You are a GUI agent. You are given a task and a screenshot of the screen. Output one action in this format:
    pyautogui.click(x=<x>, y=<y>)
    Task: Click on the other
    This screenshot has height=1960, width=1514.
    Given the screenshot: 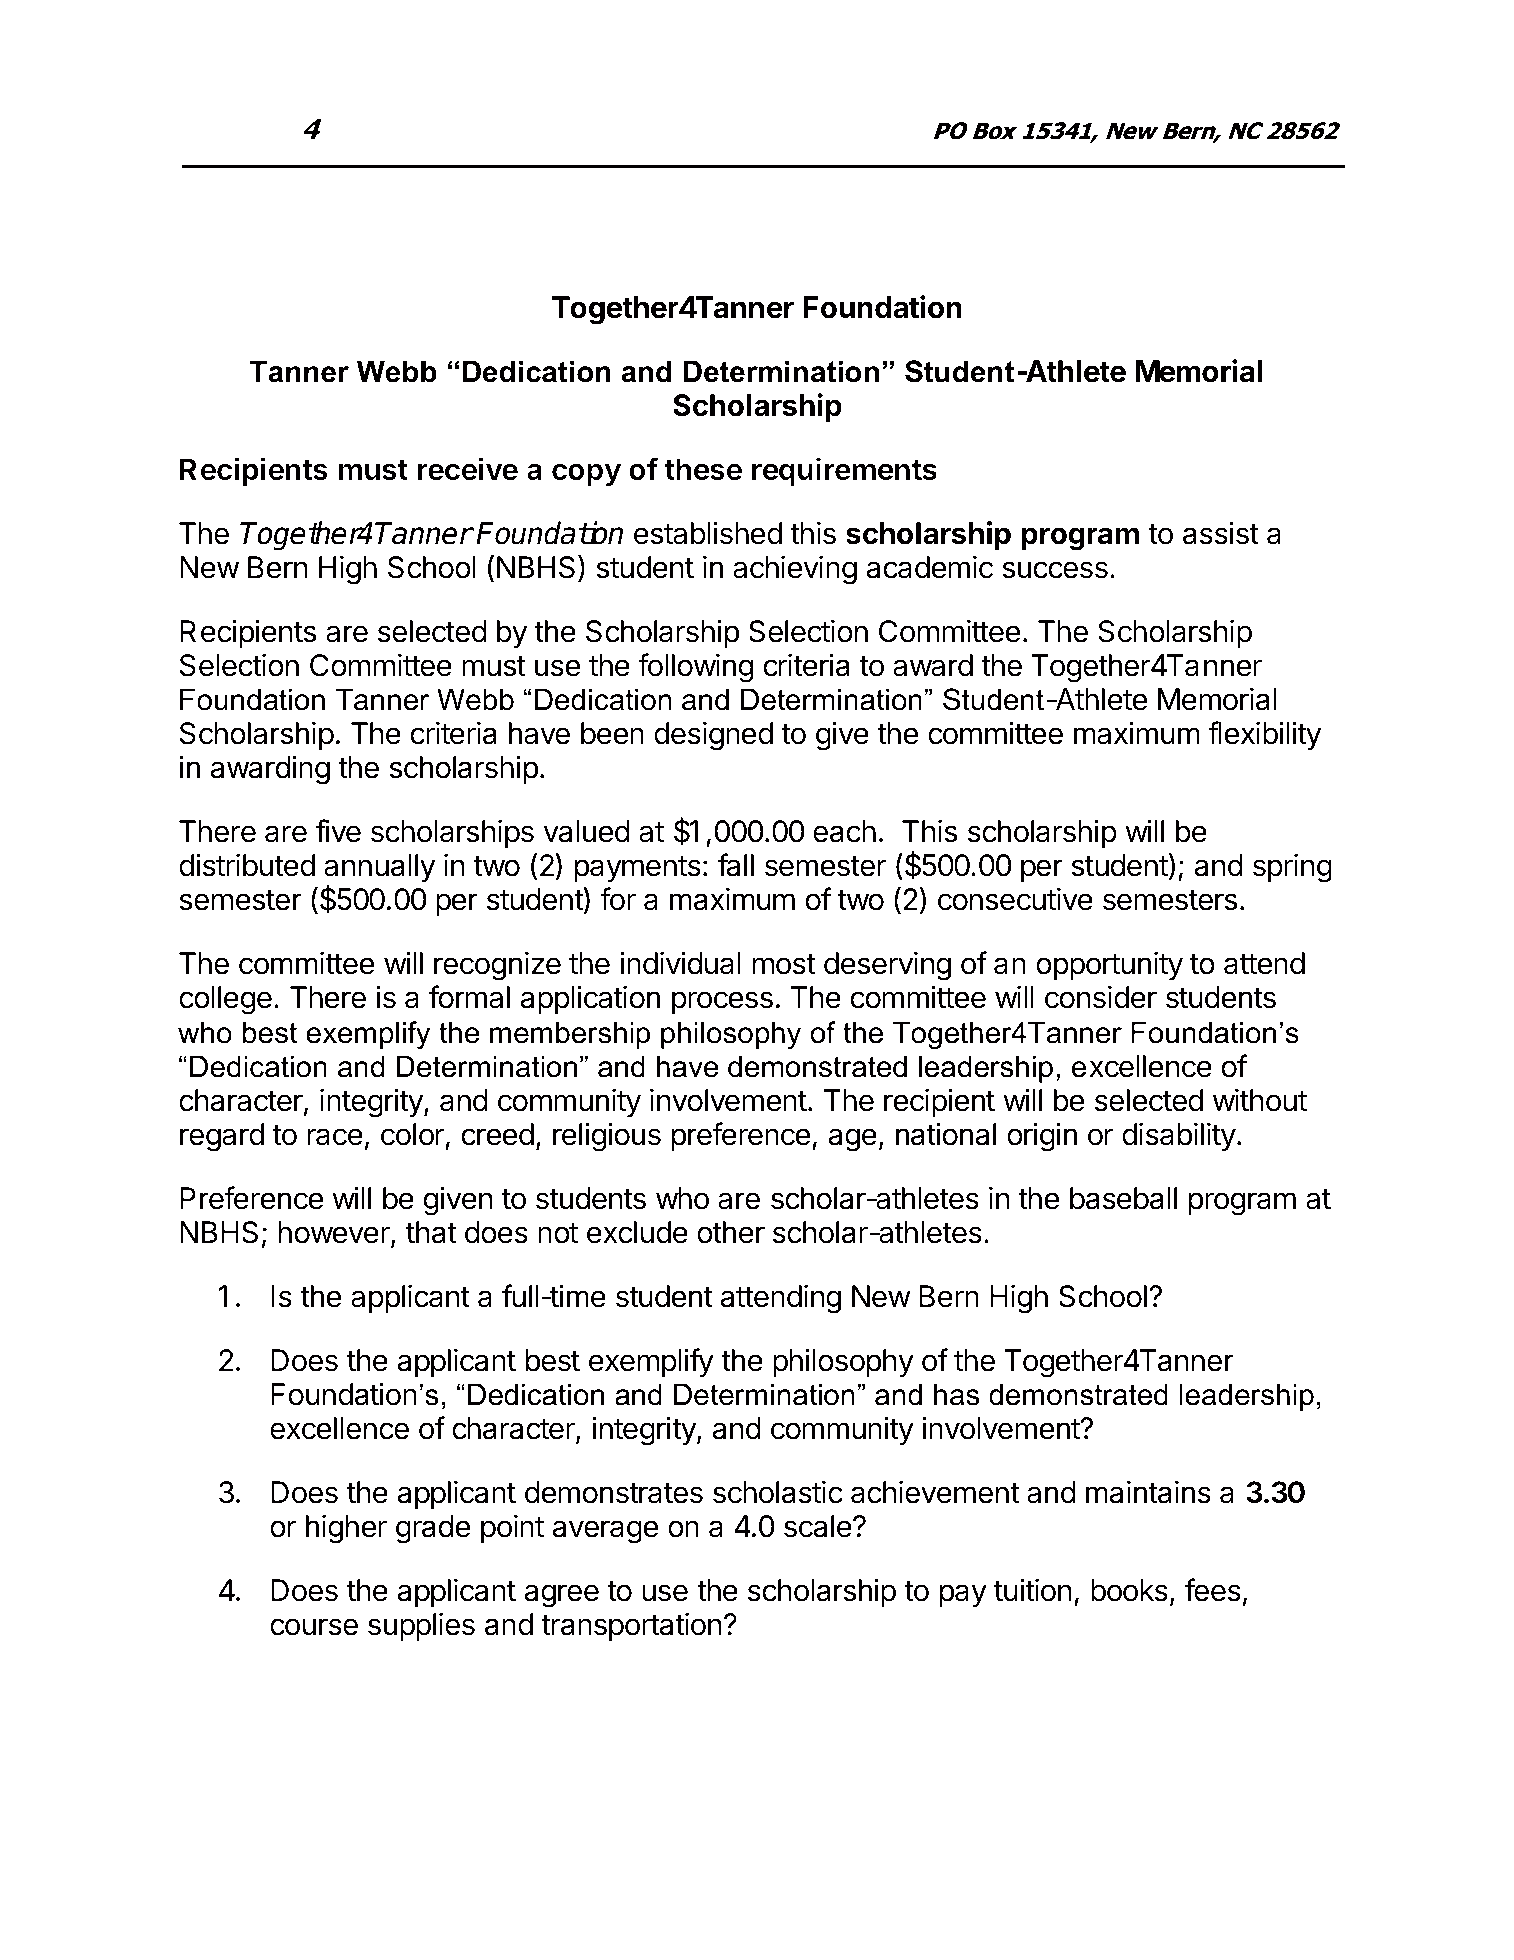 What is the action you would take?
    pyautogui.click(x=731, y=1232)
